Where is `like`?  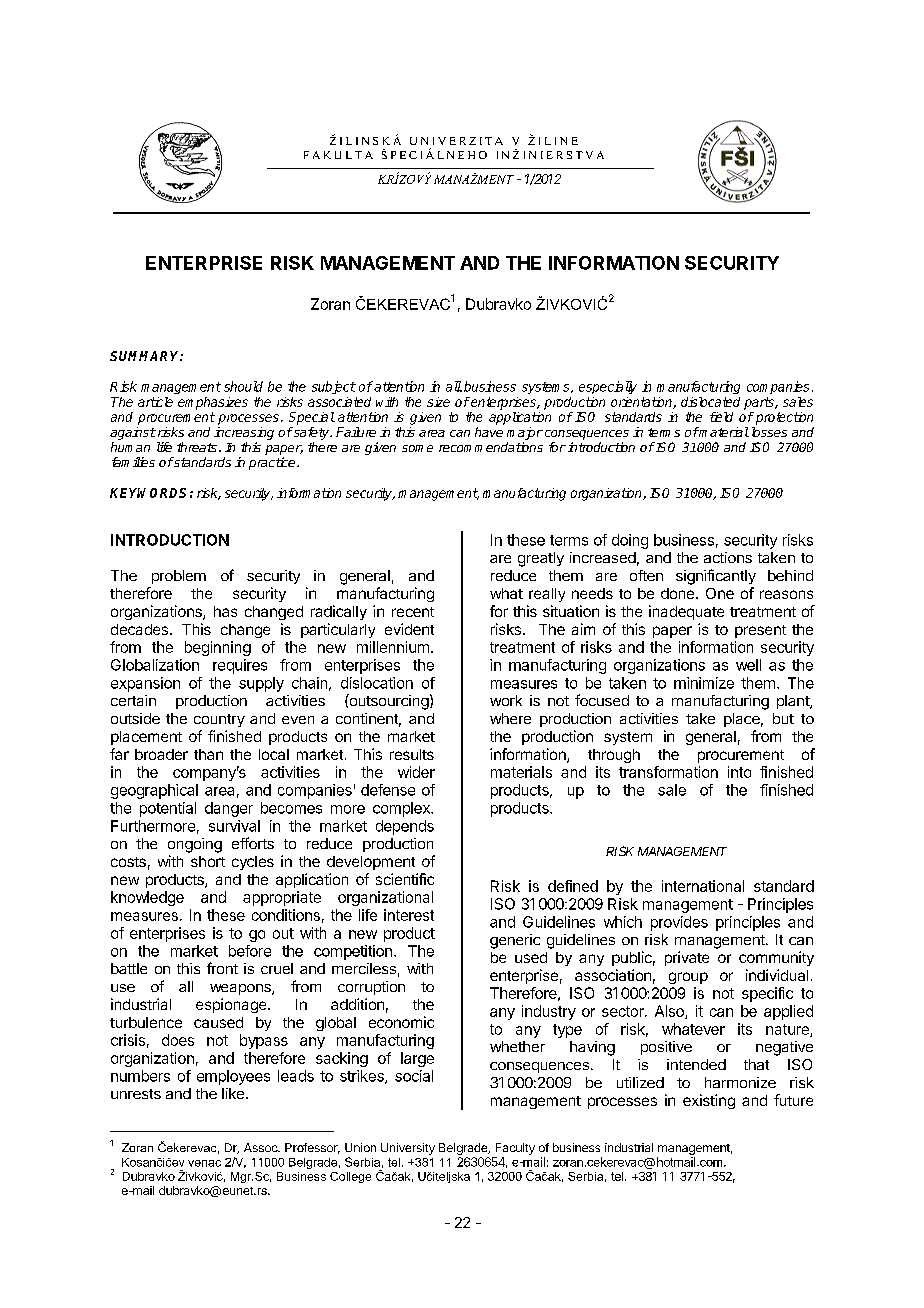
like is located at coordinates (234, 1093).
